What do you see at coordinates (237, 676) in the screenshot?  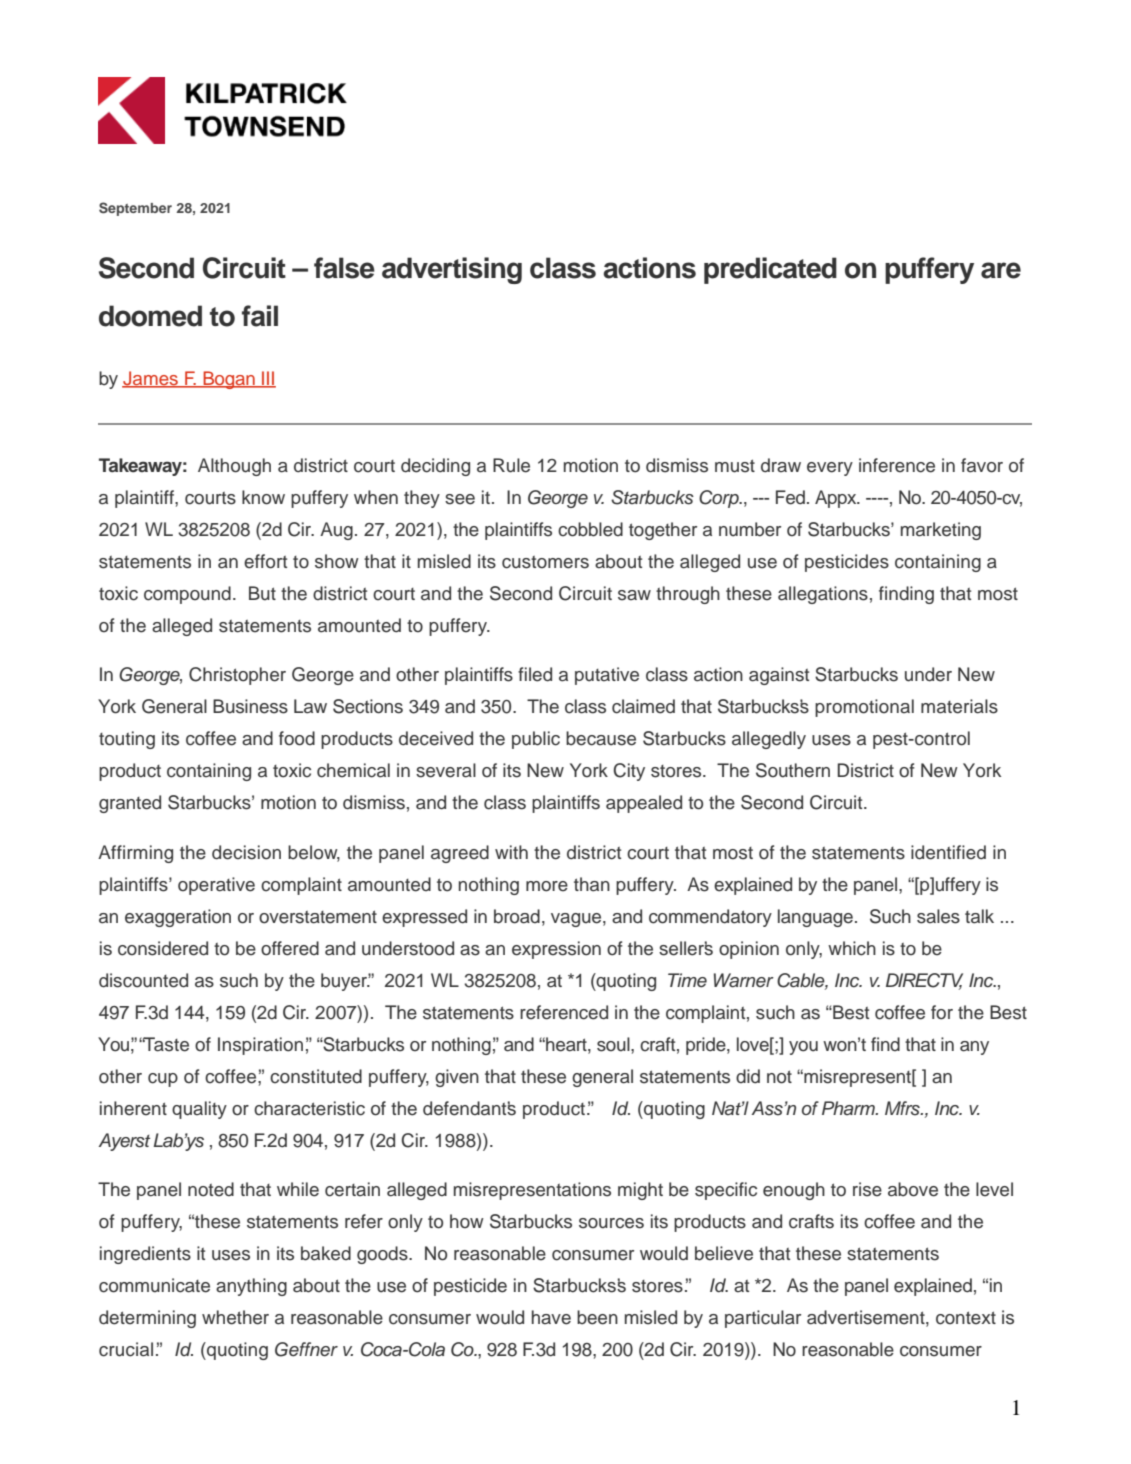 I see `Christopher` at bounding box center [237, 676].
